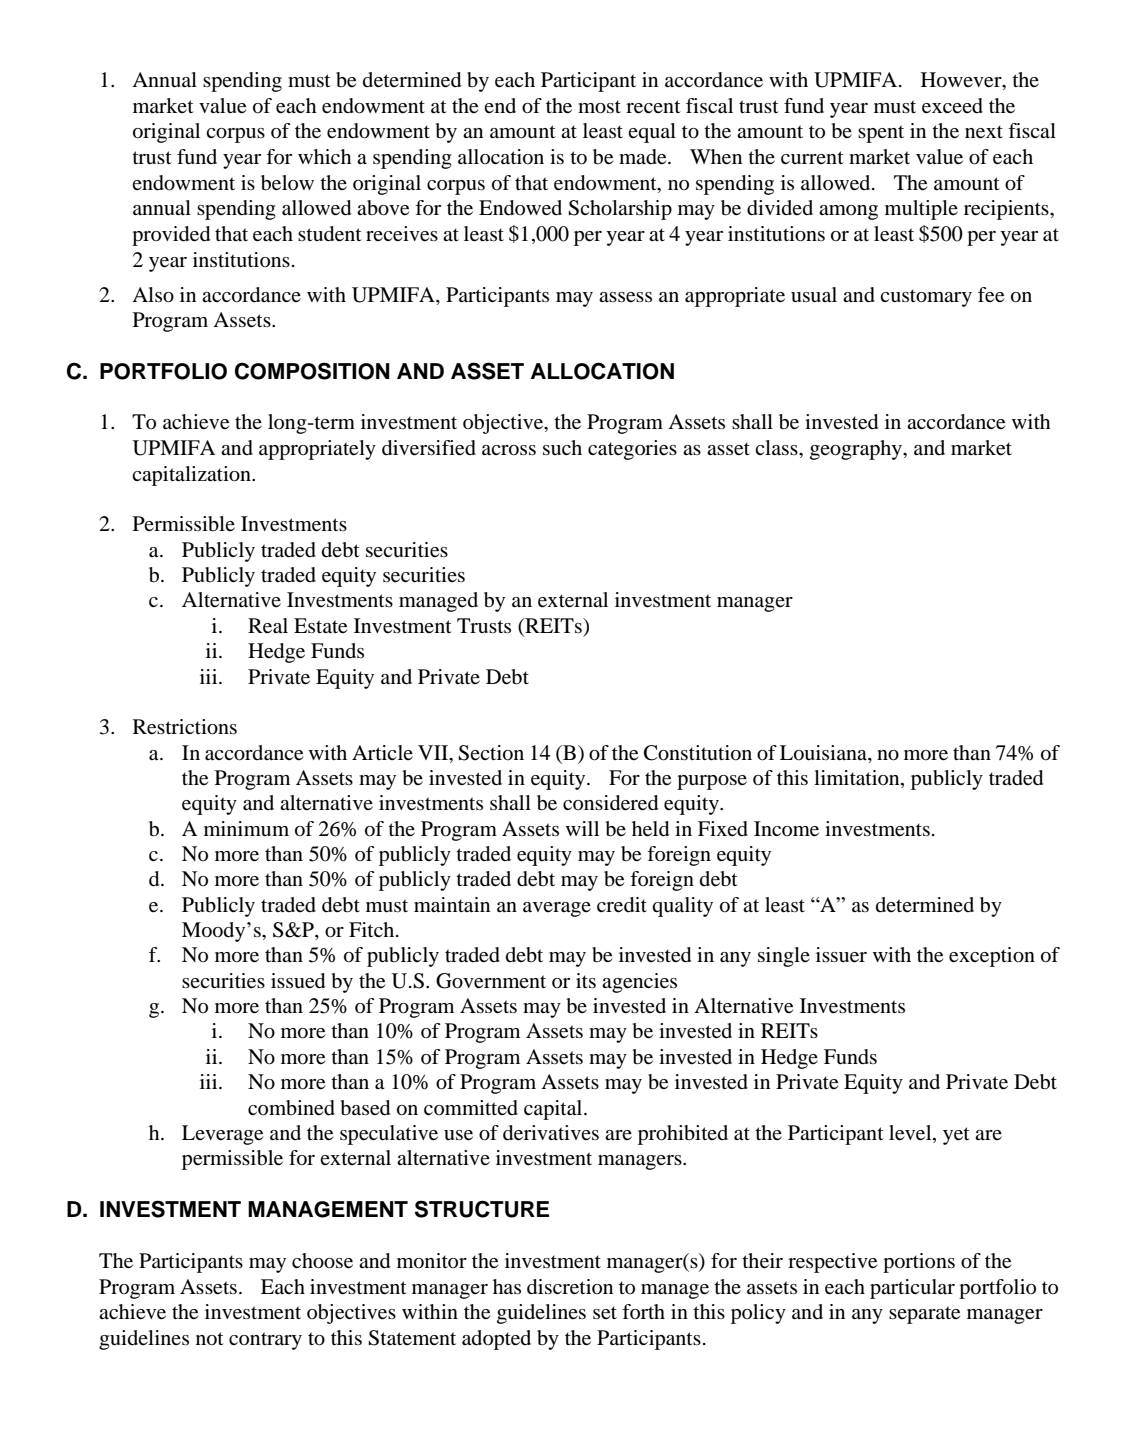 The width and height of the page is (1125, 1455). Describe the element at coordinates (570, 1287) in the page. I see `discretion` at that location.
